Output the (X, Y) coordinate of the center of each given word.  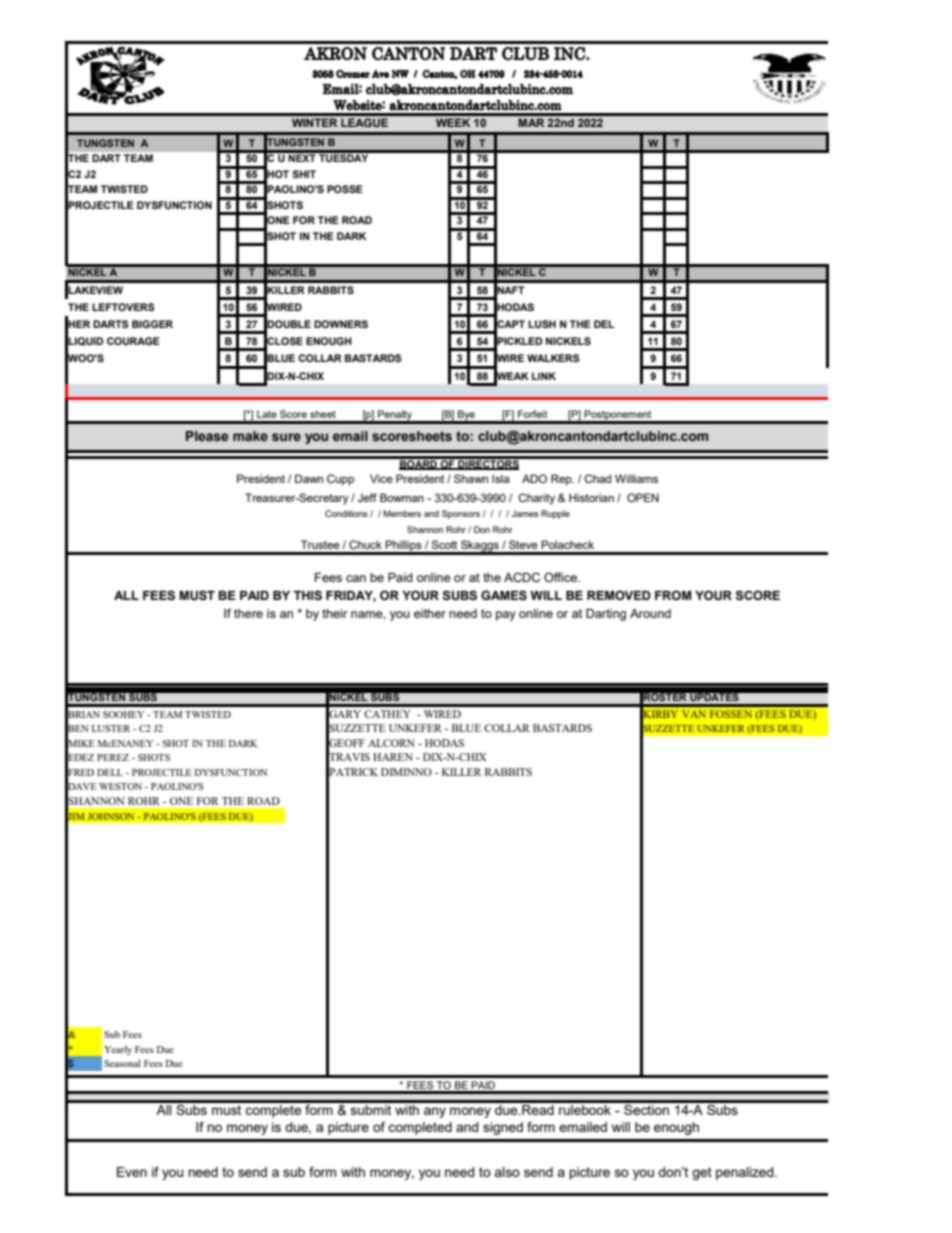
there (248, 613)
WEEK (453, 122)
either (430, 613)
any (435, 1112)
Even (132, 1172)
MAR (531, 122)
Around (650, 613)
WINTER (314, 122)
